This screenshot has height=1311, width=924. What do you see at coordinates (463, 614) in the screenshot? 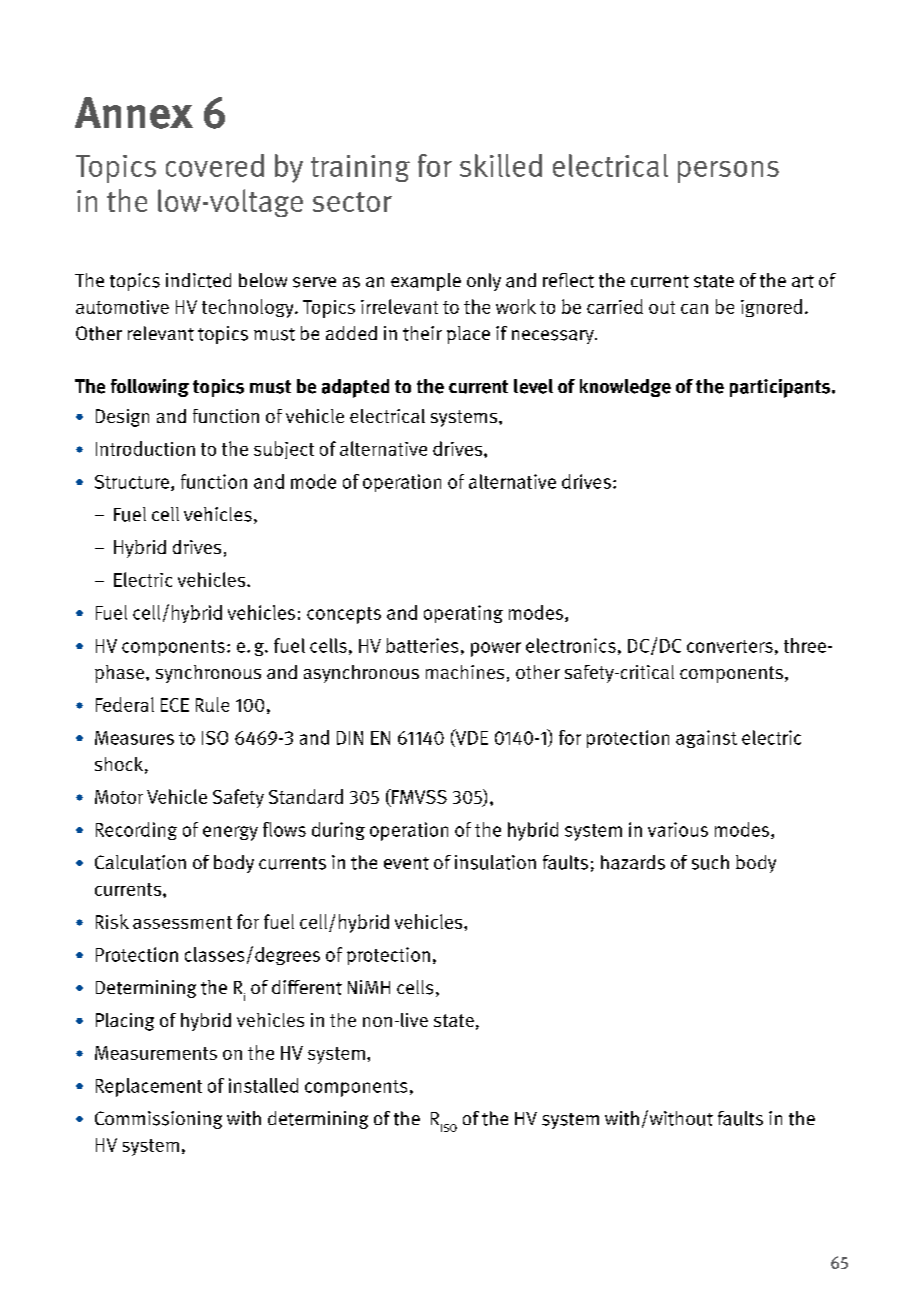
I see `operating` at bounding box center [463, 614].
